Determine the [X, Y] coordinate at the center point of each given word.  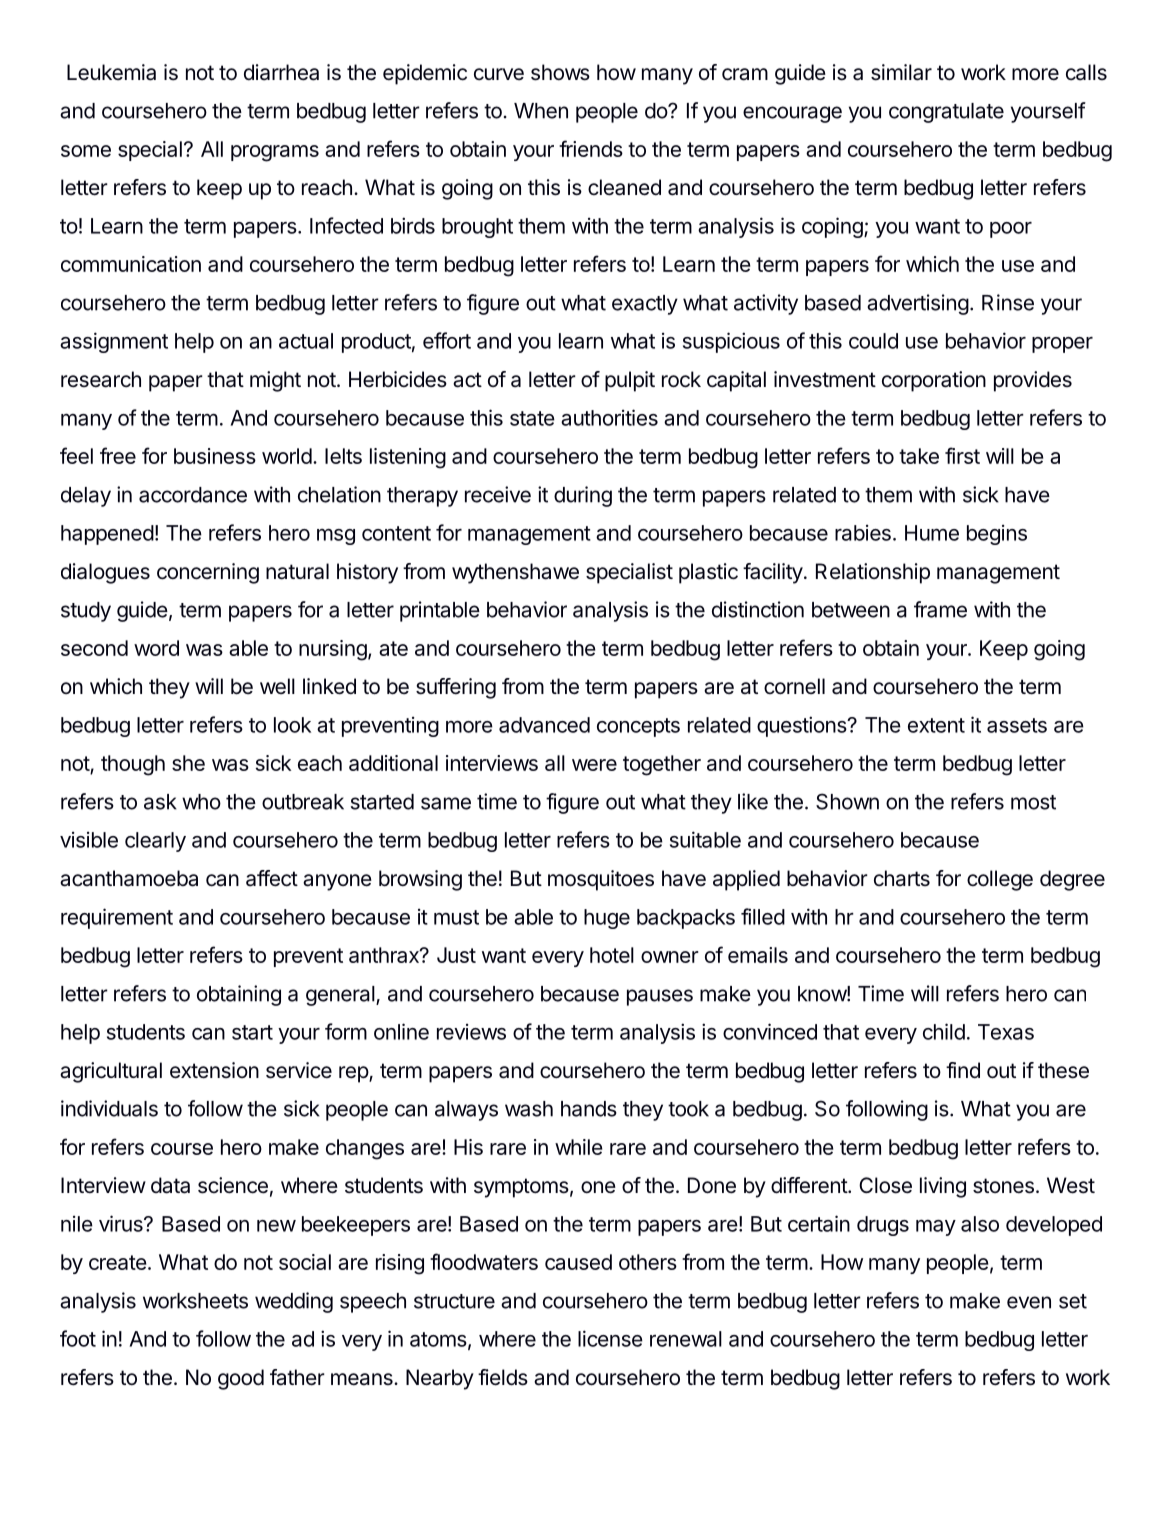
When [541, 111]
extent [936, 725]
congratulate [946, 113]
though [133, 765]
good [241, 1379]
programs [275, 153]
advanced [544, 725]
